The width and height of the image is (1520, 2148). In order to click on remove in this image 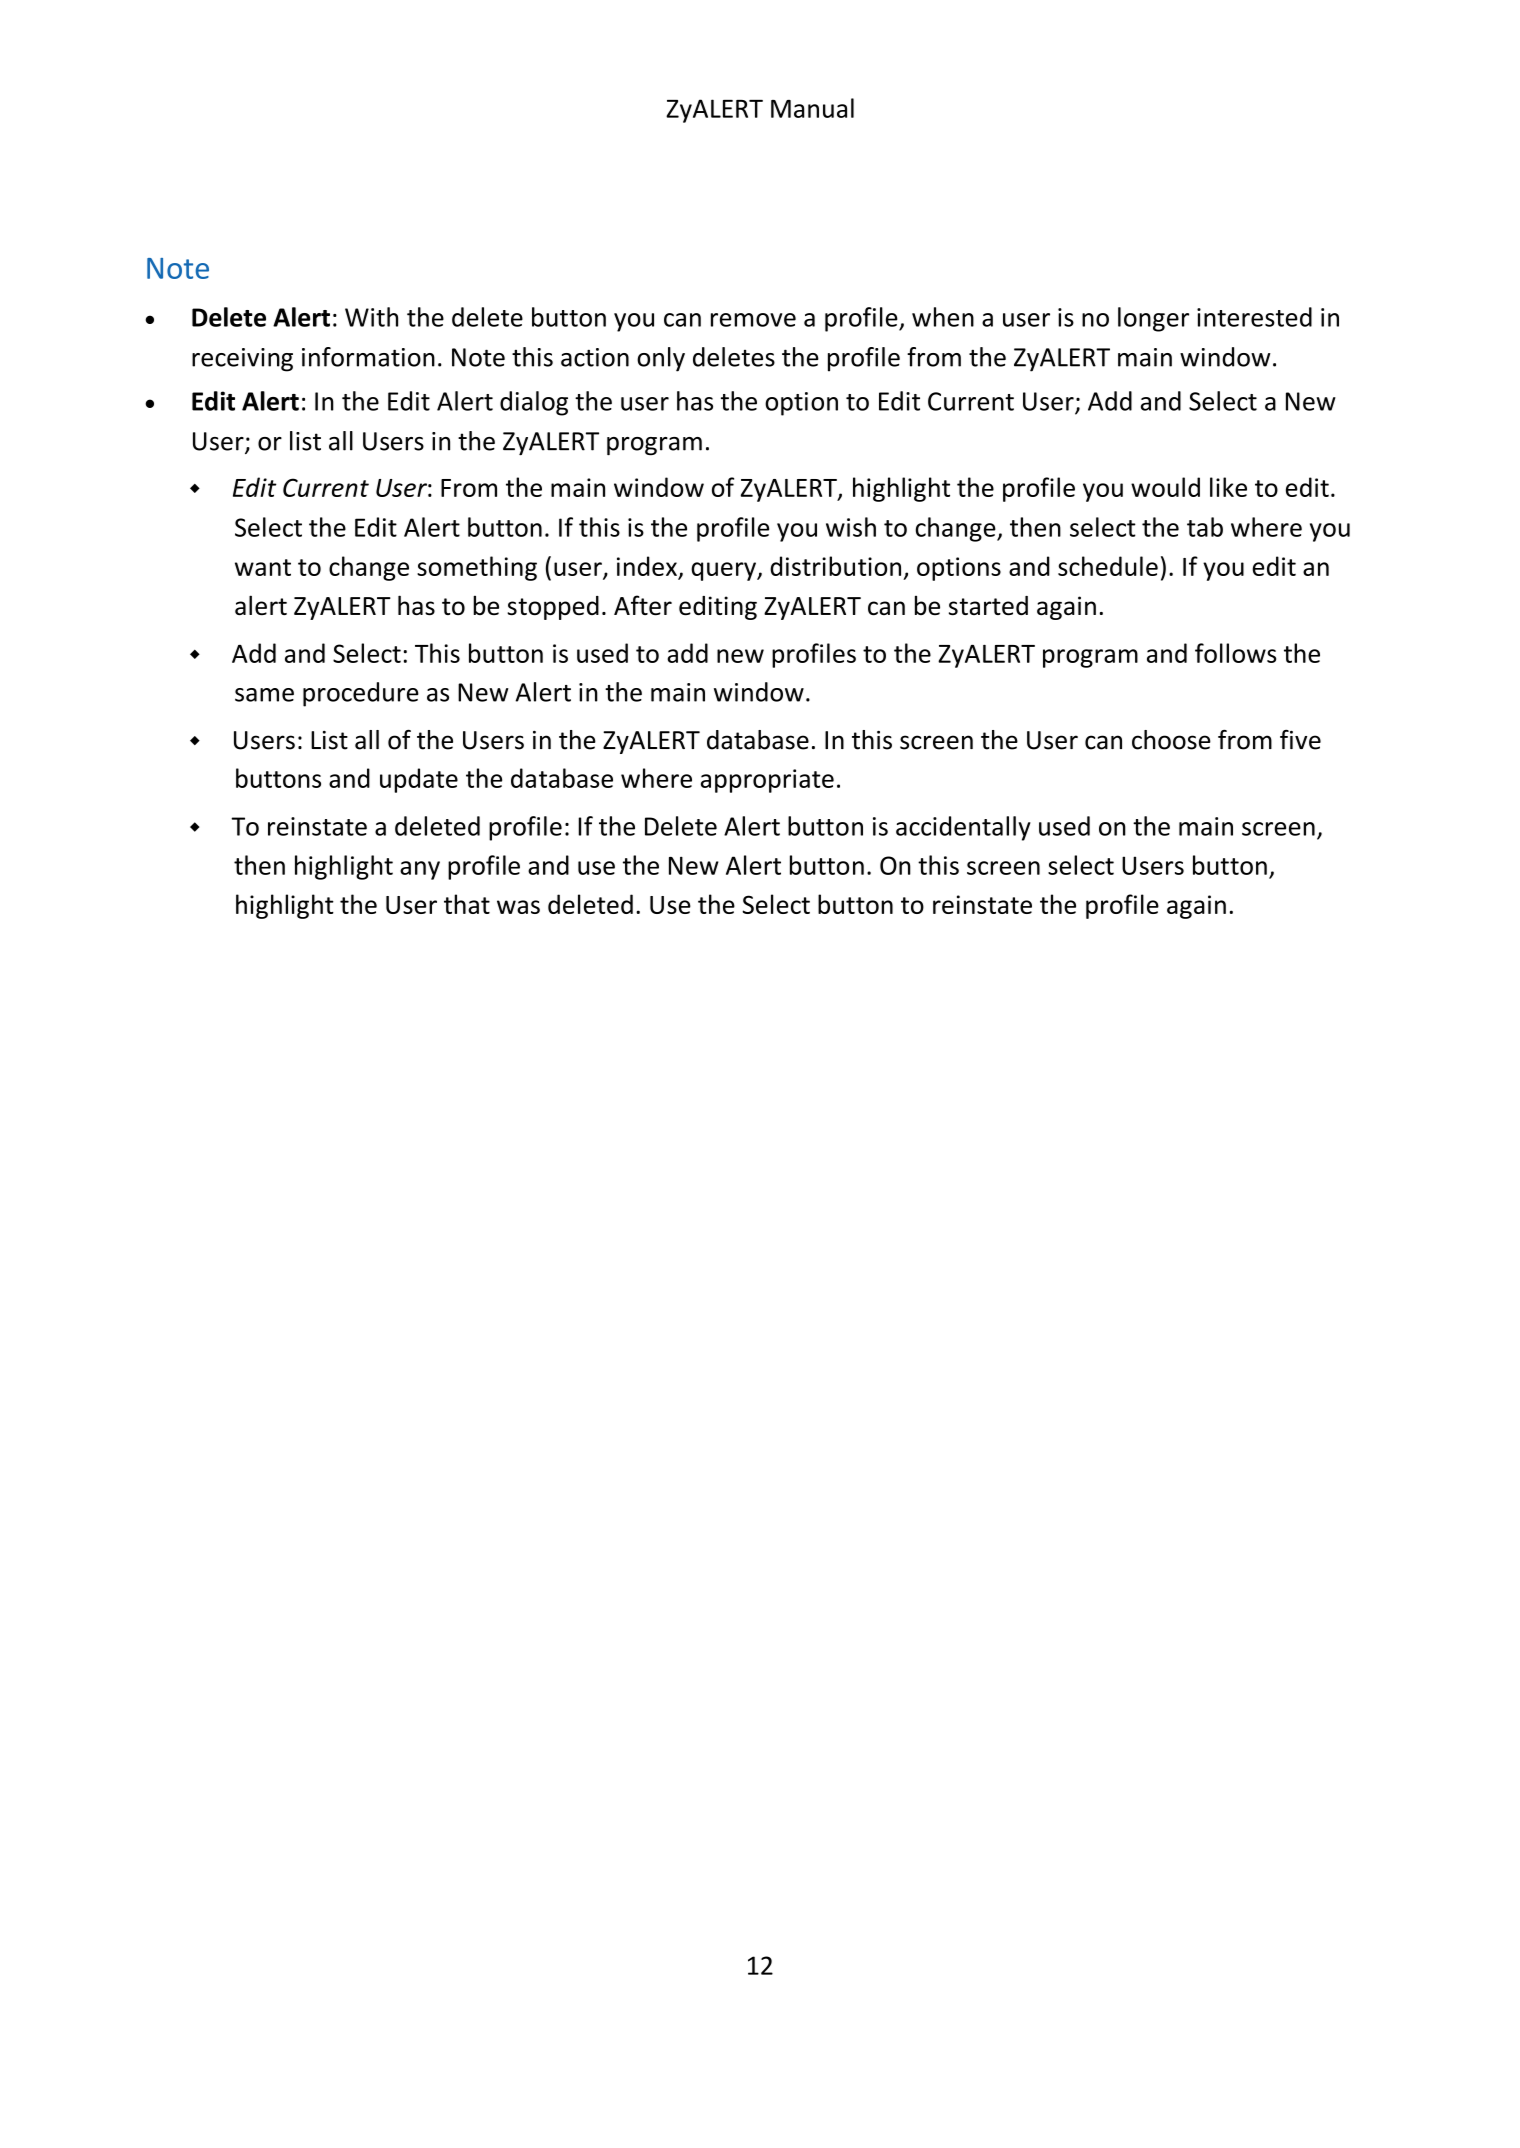, I will do `click(753, 320)`.
